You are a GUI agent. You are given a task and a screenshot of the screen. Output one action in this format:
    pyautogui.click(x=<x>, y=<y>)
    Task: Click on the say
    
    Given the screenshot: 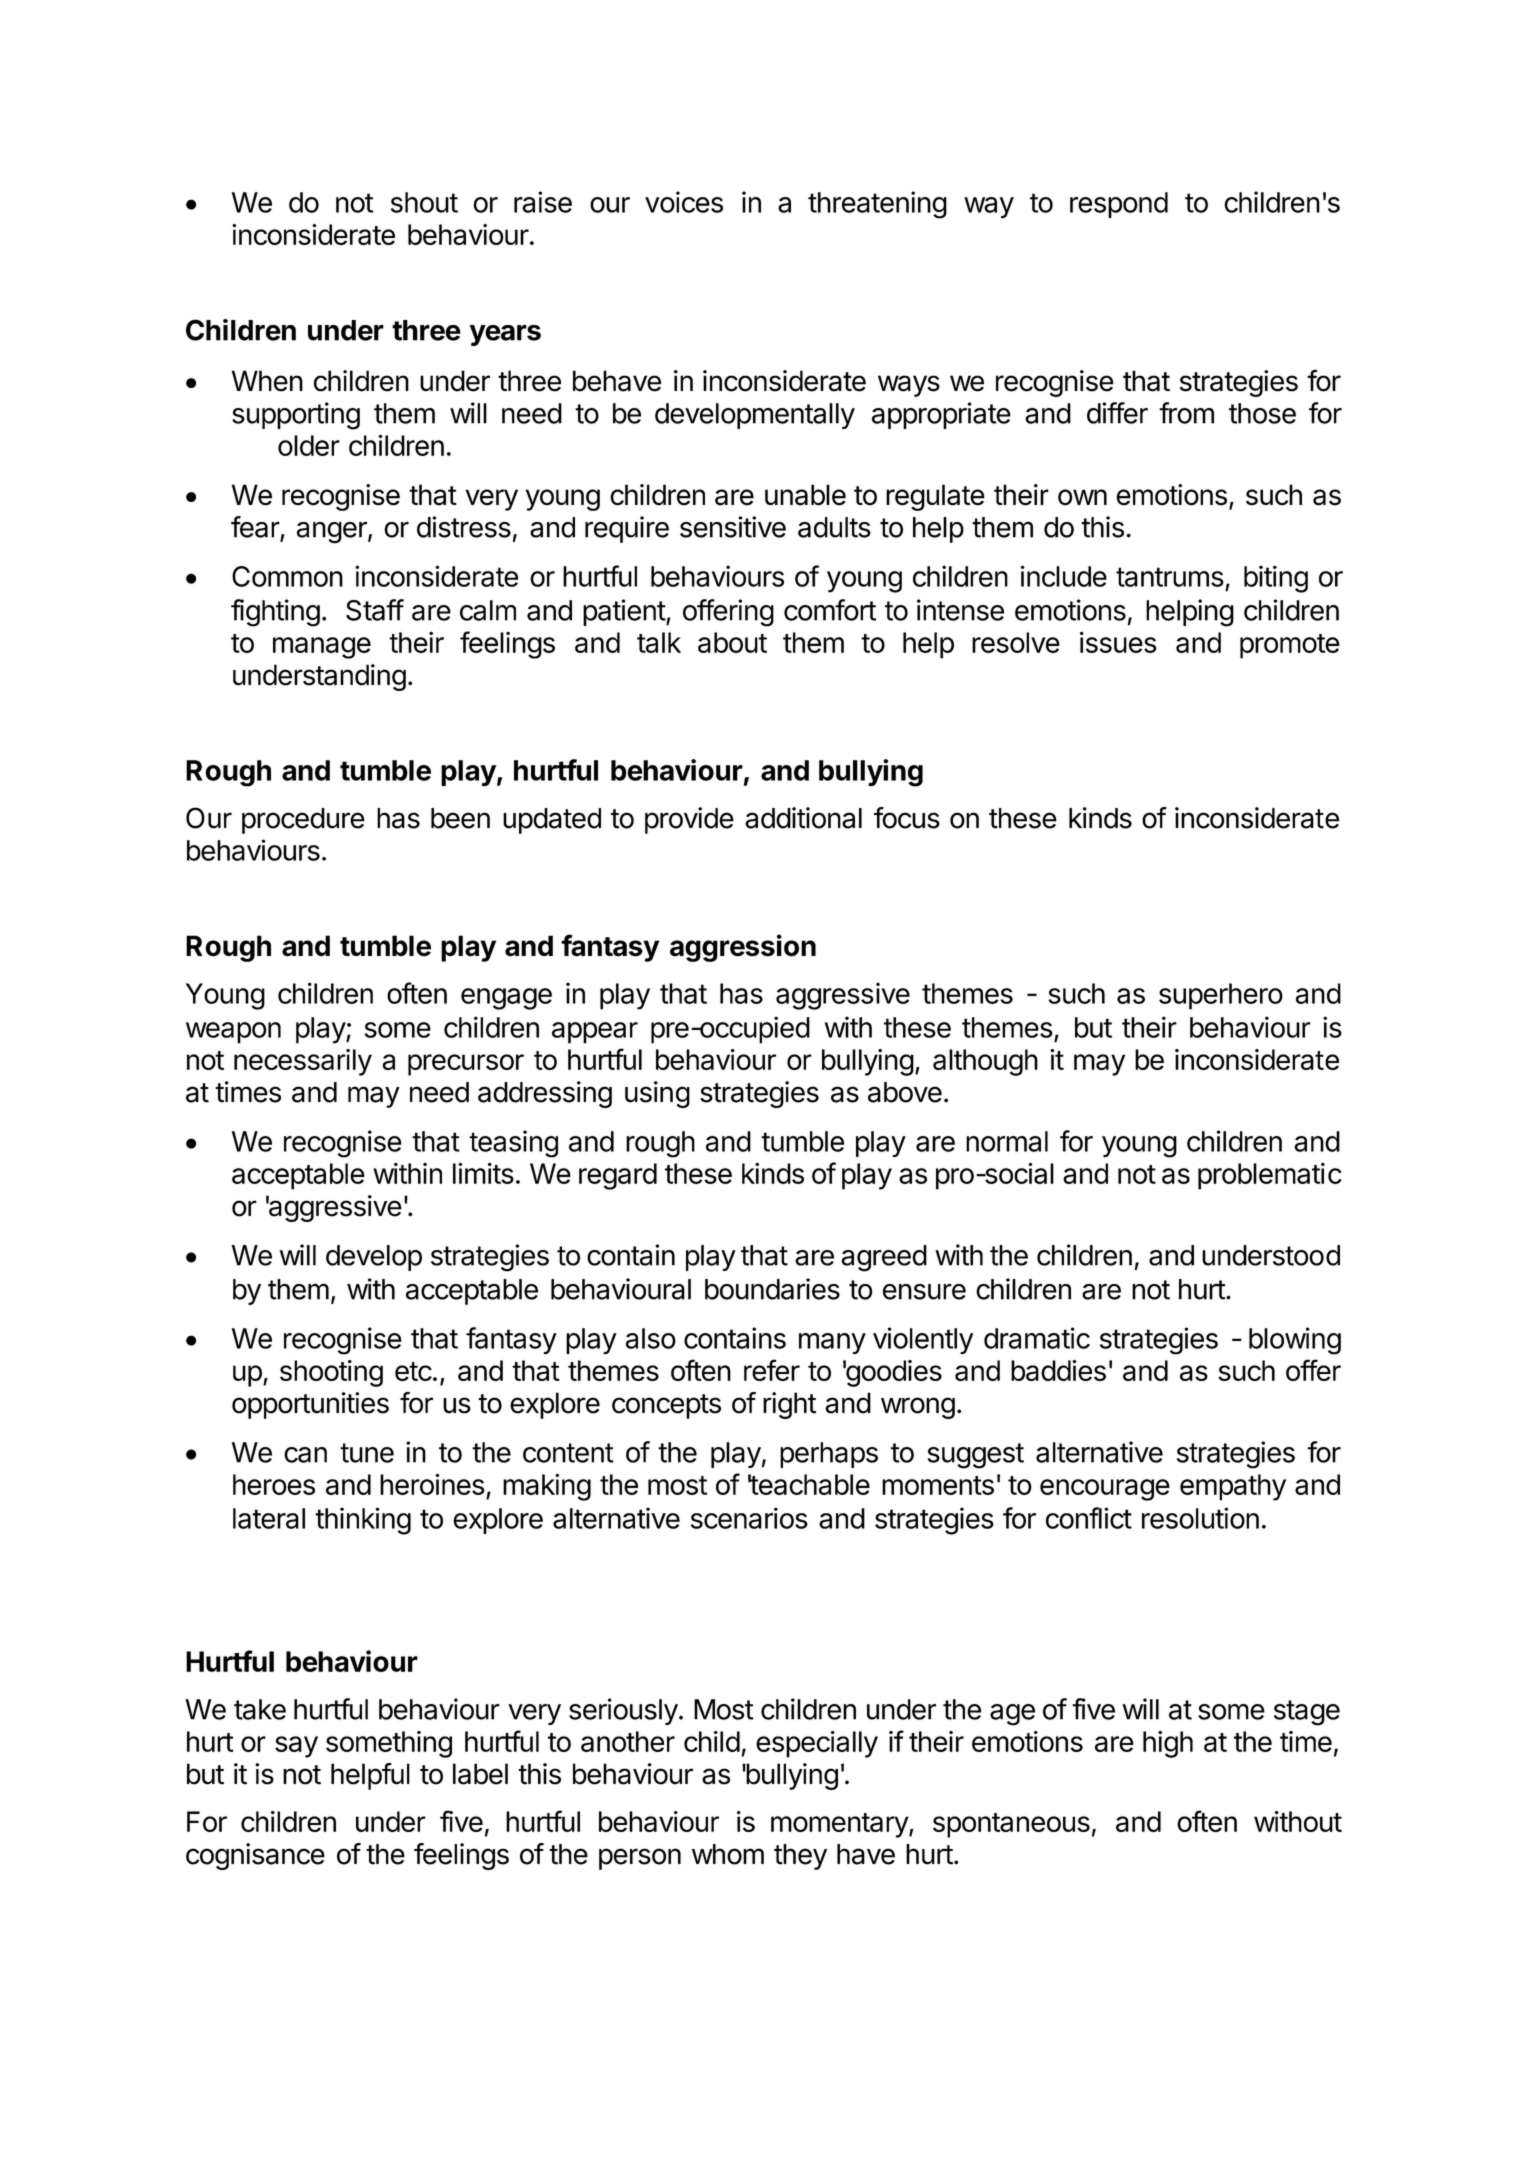 What is the action you would take?
    pyautogui.click(x=296, y=1747)
